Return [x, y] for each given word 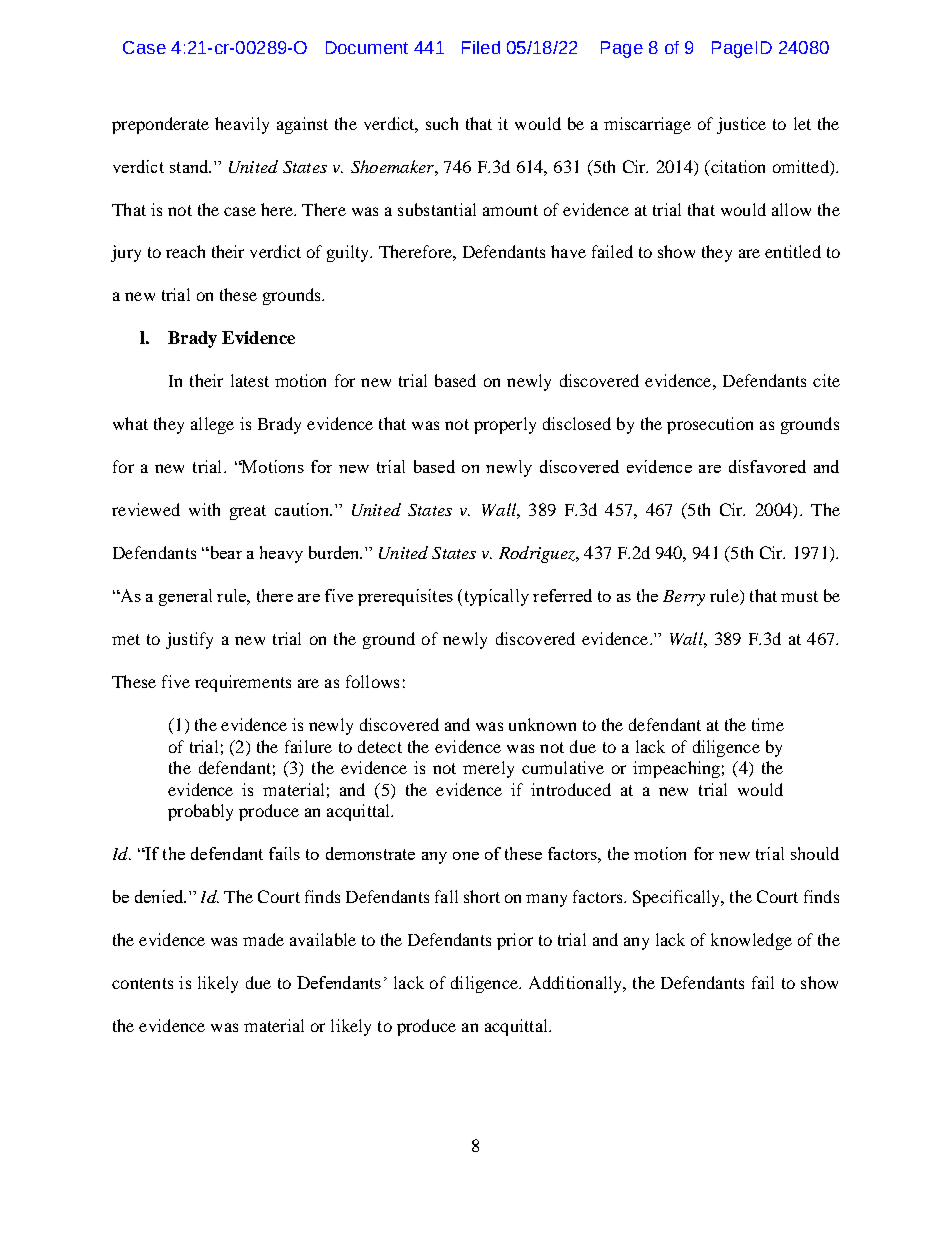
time [768, 724]
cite [826, 380]
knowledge [751, 941]
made [263, 939]
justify [189, 640]
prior [515, 941]
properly [505, 425]
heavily [242, 125]
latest [250, 380]
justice [741, 125]
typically [495, 597]
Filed [481, 47]
